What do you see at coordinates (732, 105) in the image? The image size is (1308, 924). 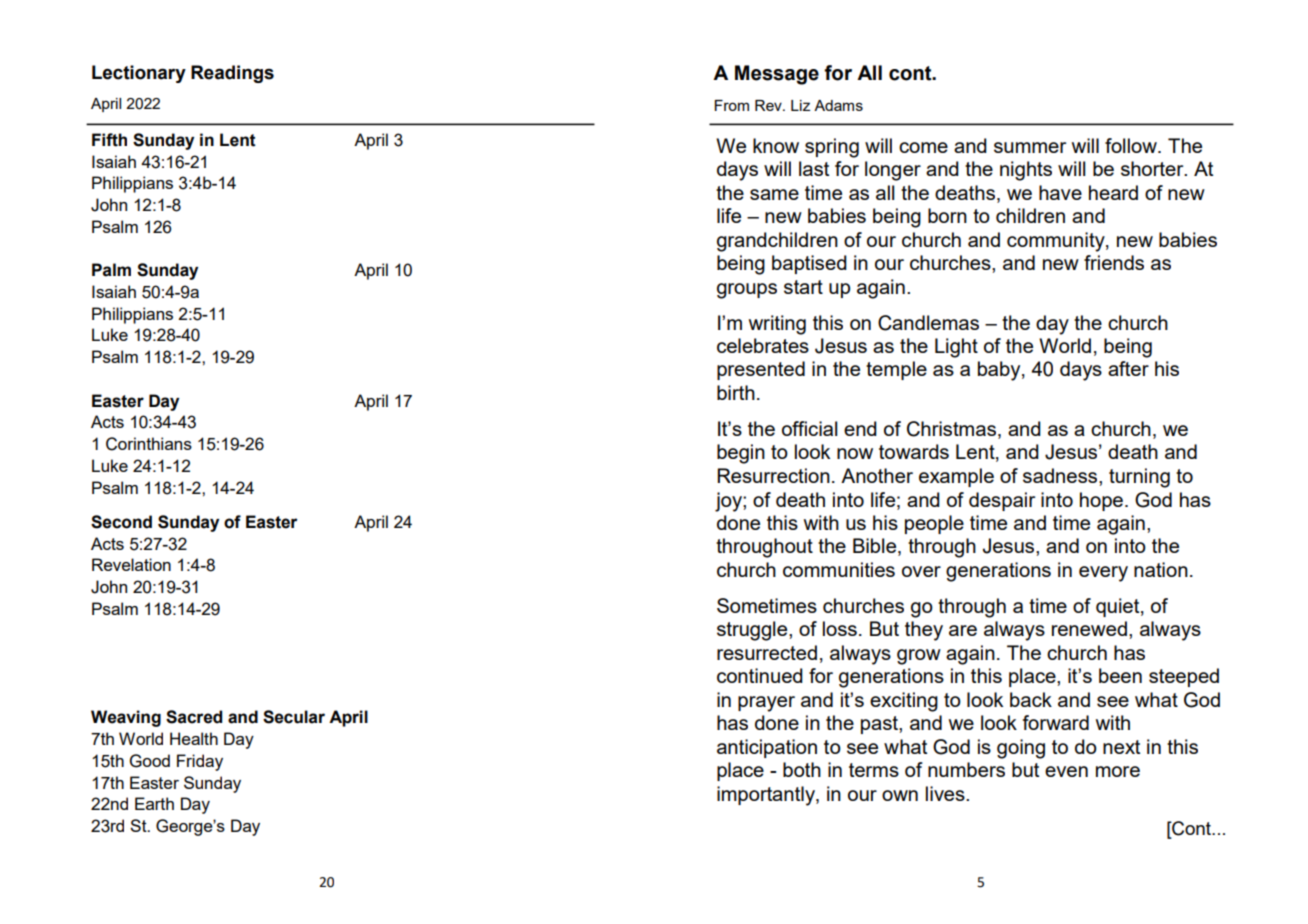 I see `From` at bounding box center [732, 105].
